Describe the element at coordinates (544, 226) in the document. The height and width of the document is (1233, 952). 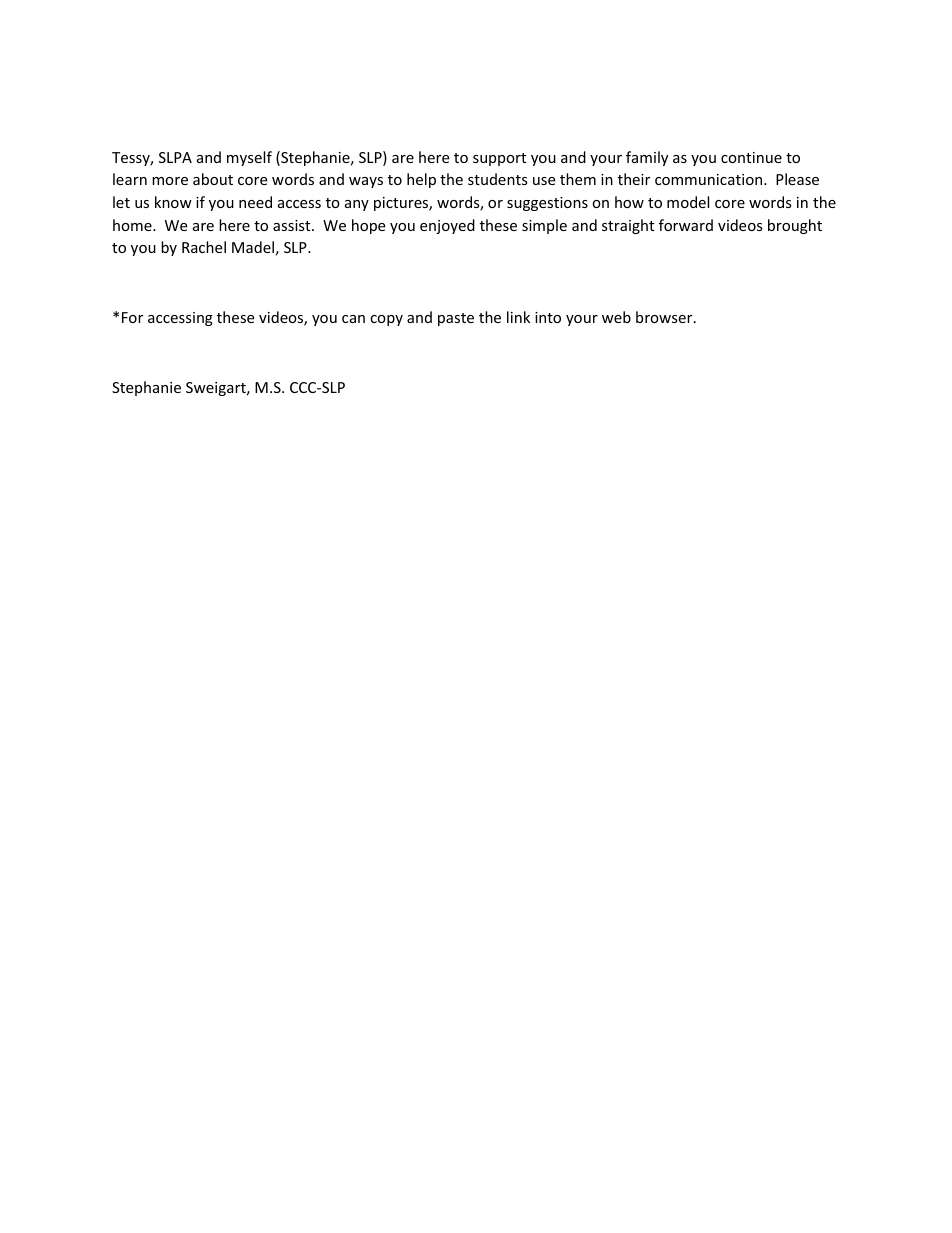
I see `simple` at that location.
